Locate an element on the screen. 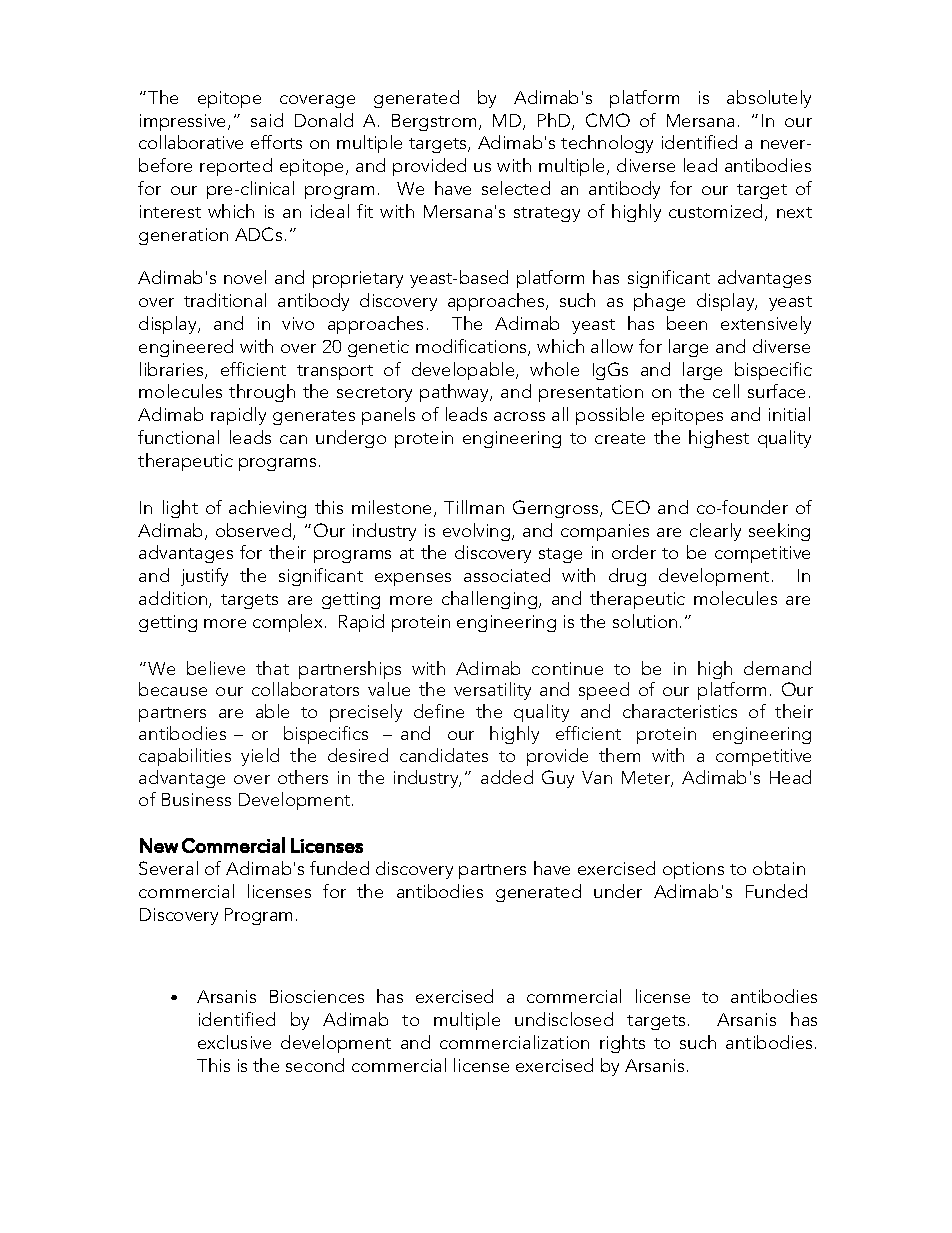 The width and height of the screenshot is (952, 1233). absolutely is located at coordinates (769, 99).
